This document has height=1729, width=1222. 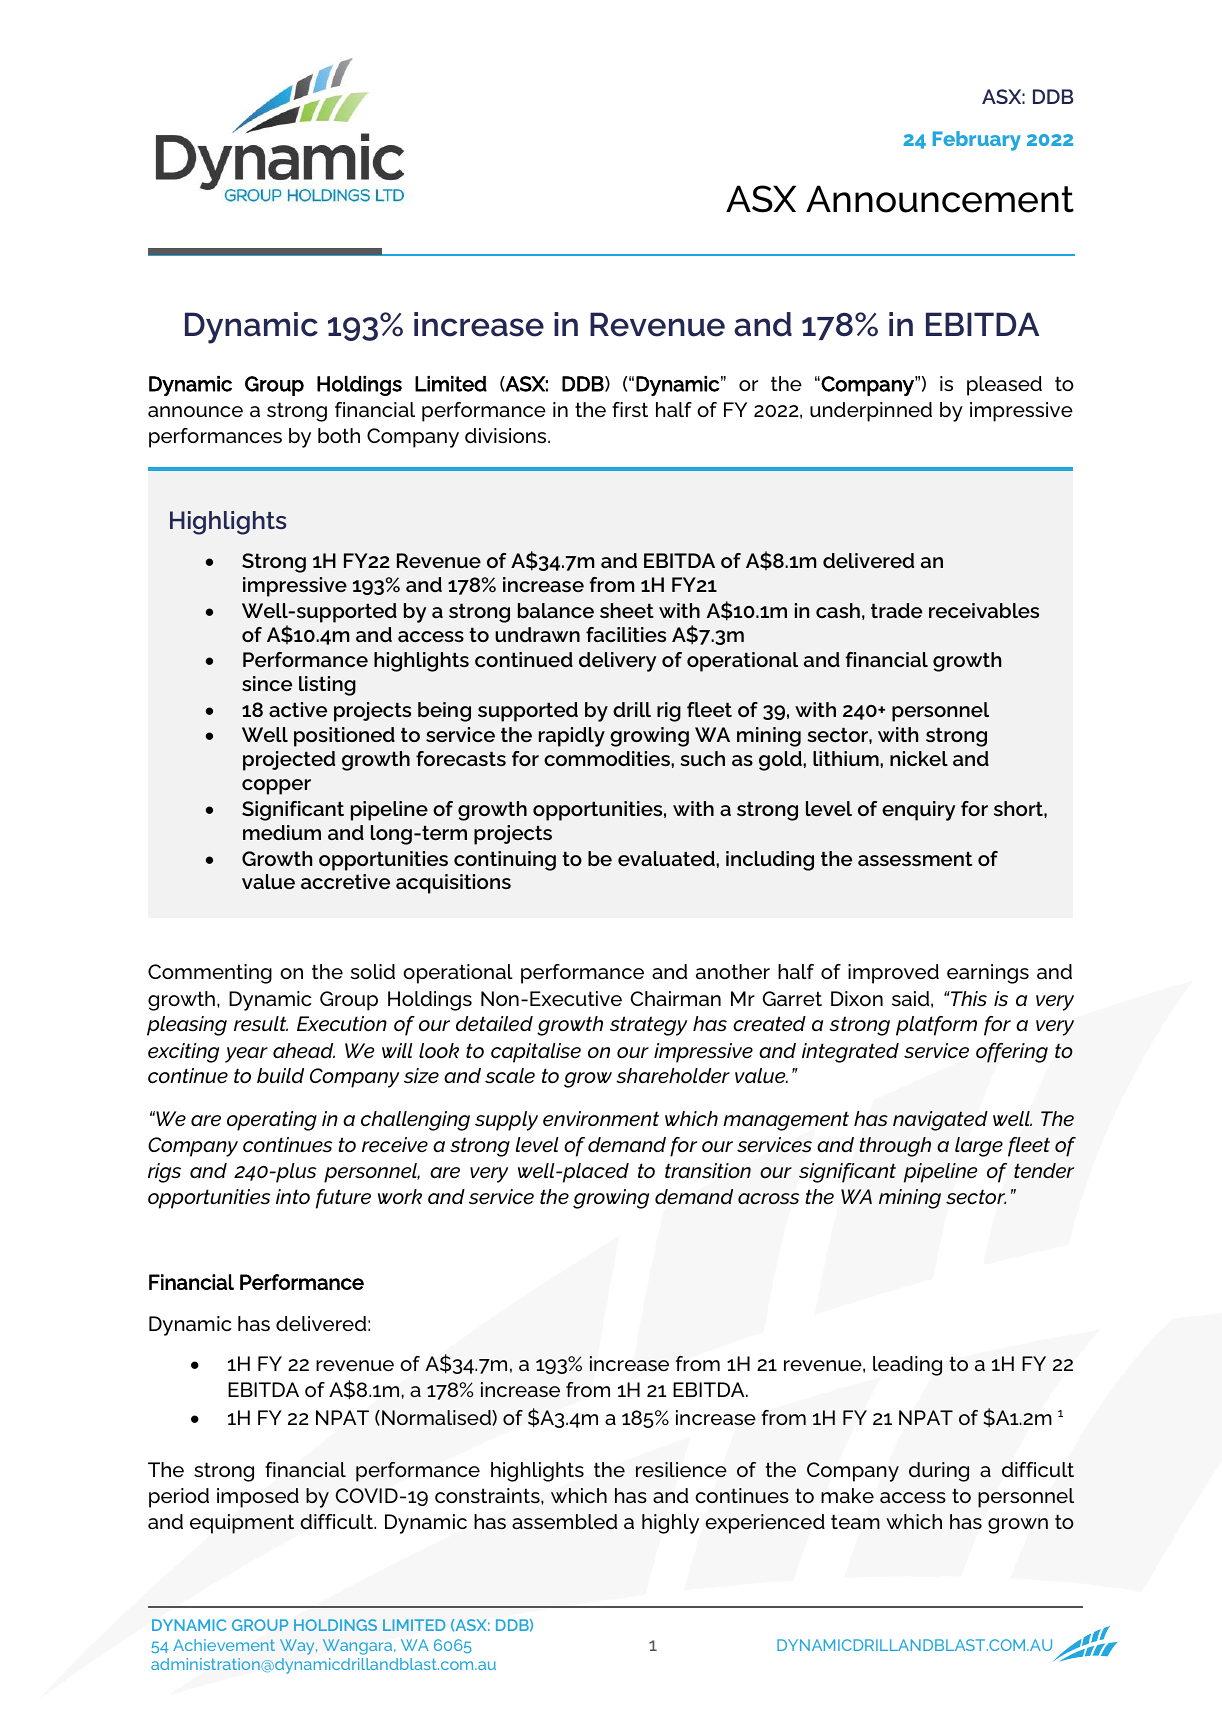 What do you see at coordinates (977, 141) in the document?
I see `February` at bounding box center [977, 141].
